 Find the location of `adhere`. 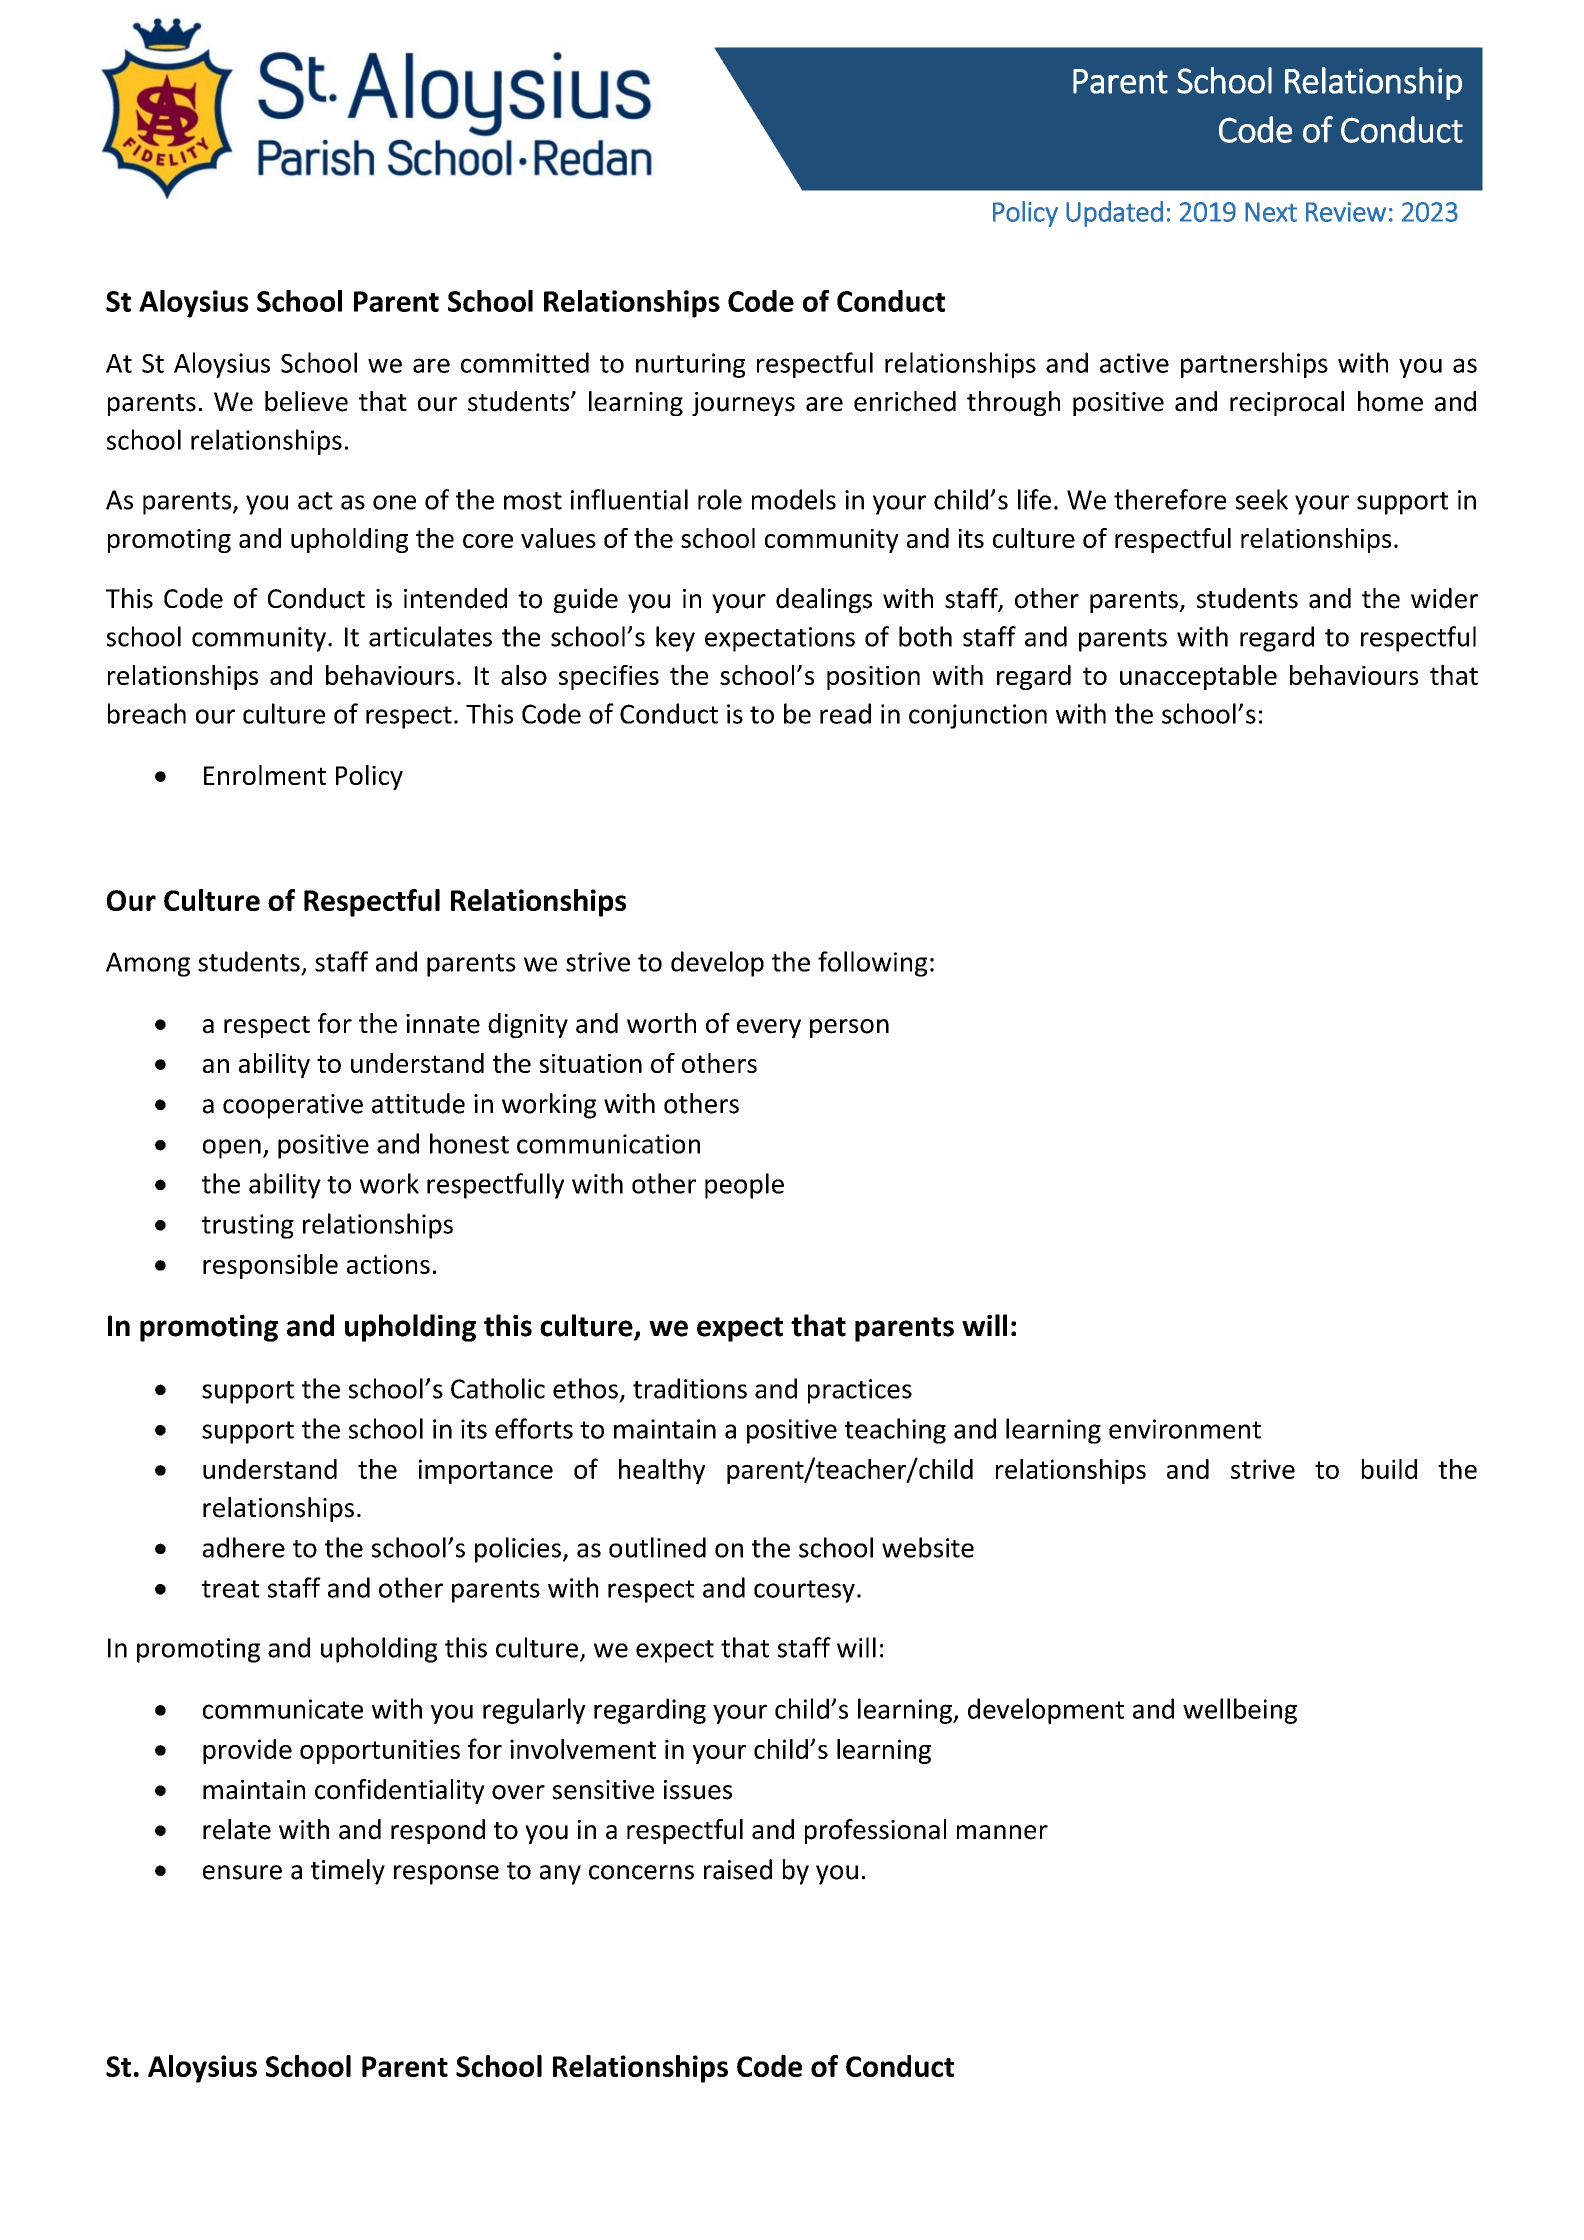

adhere is located at coordinates (244, 1547).
